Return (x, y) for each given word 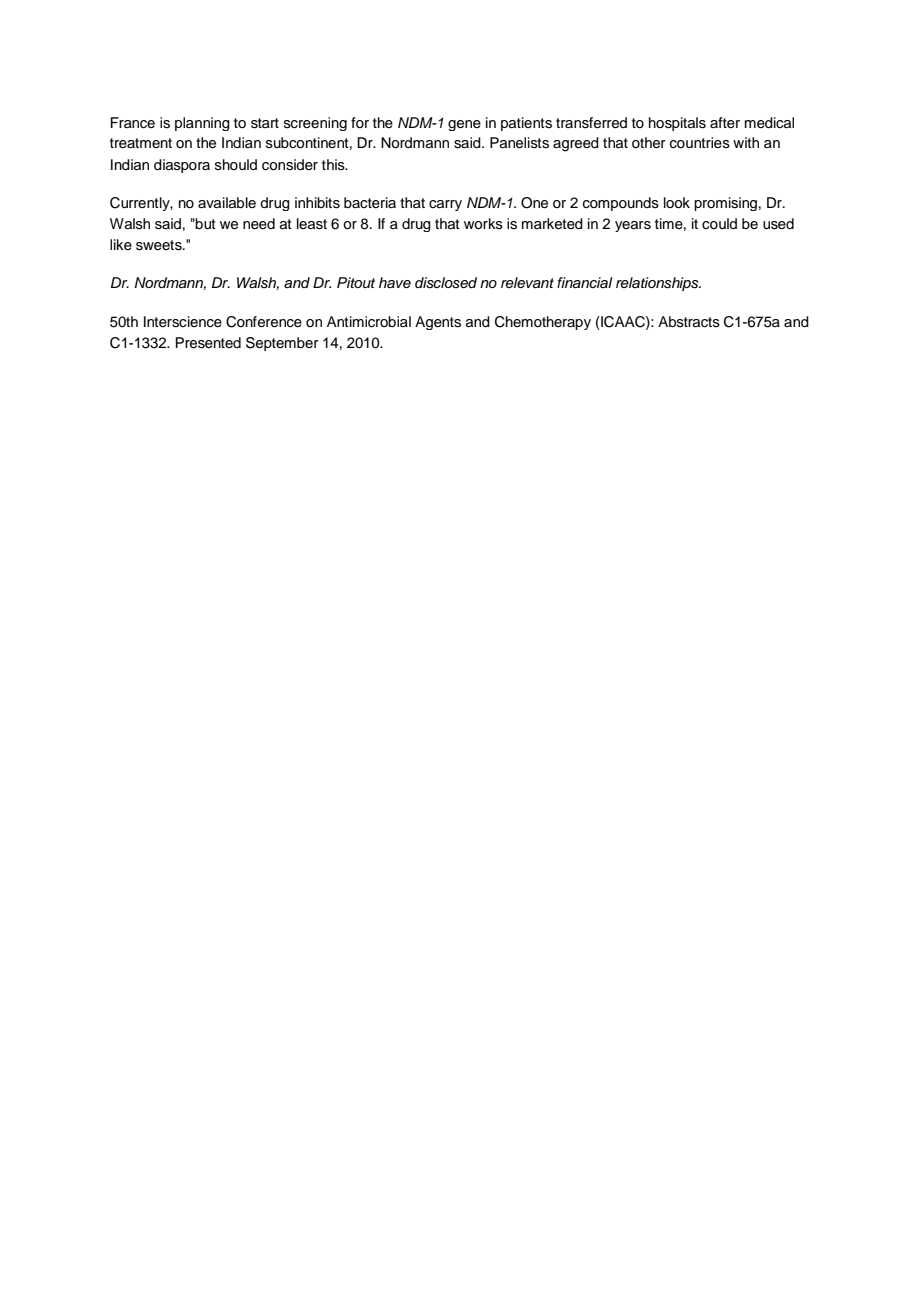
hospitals (677, 124)
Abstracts (689, 322)
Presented (208, 343)
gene (464, 125)
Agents (438, 323)
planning (202, 124)
